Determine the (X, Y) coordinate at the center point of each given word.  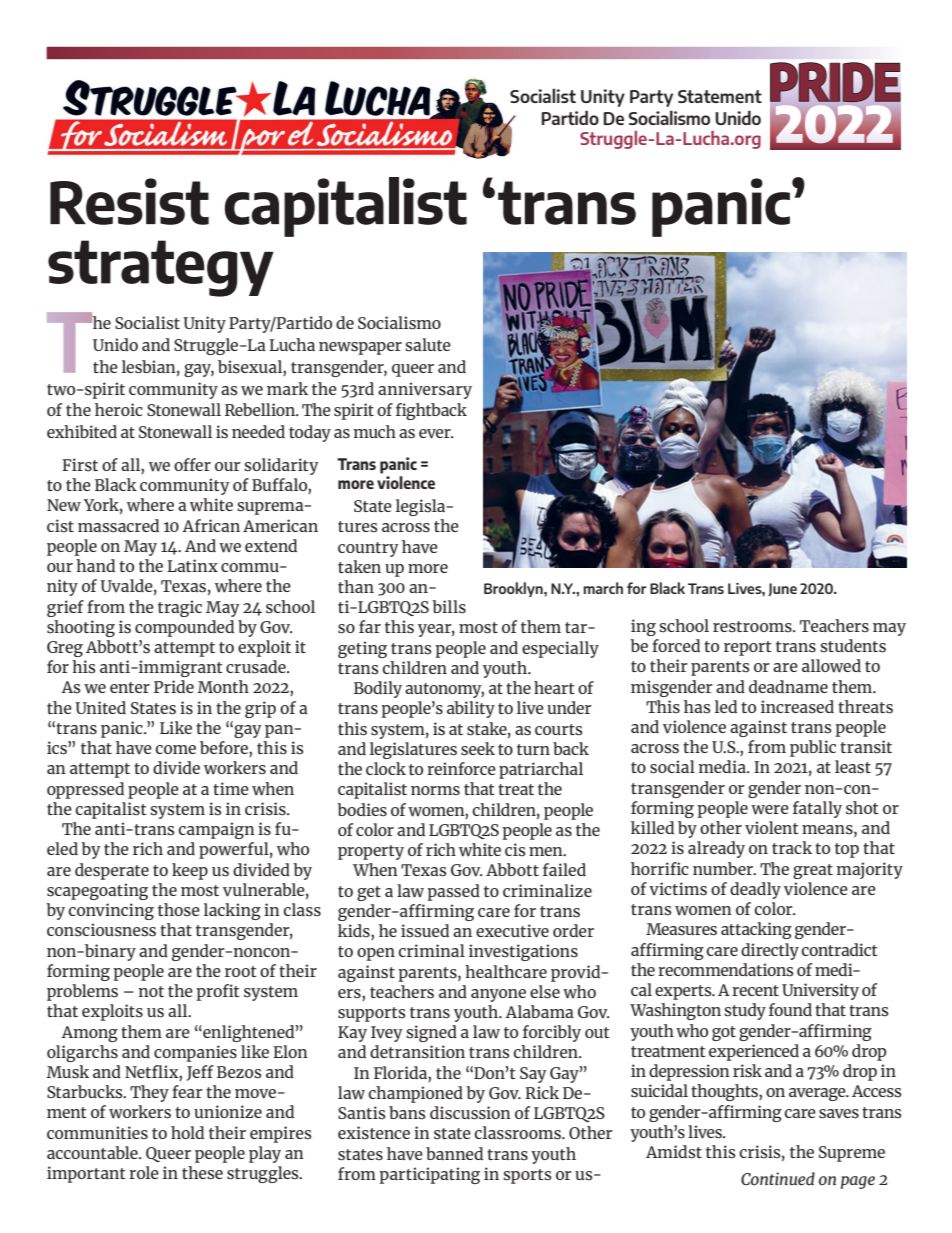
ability (471, 709)
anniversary (425, 390)
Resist (129, 201)
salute (428, 345)
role (144, 1172)
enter (130, 687)
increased (797, 707)
